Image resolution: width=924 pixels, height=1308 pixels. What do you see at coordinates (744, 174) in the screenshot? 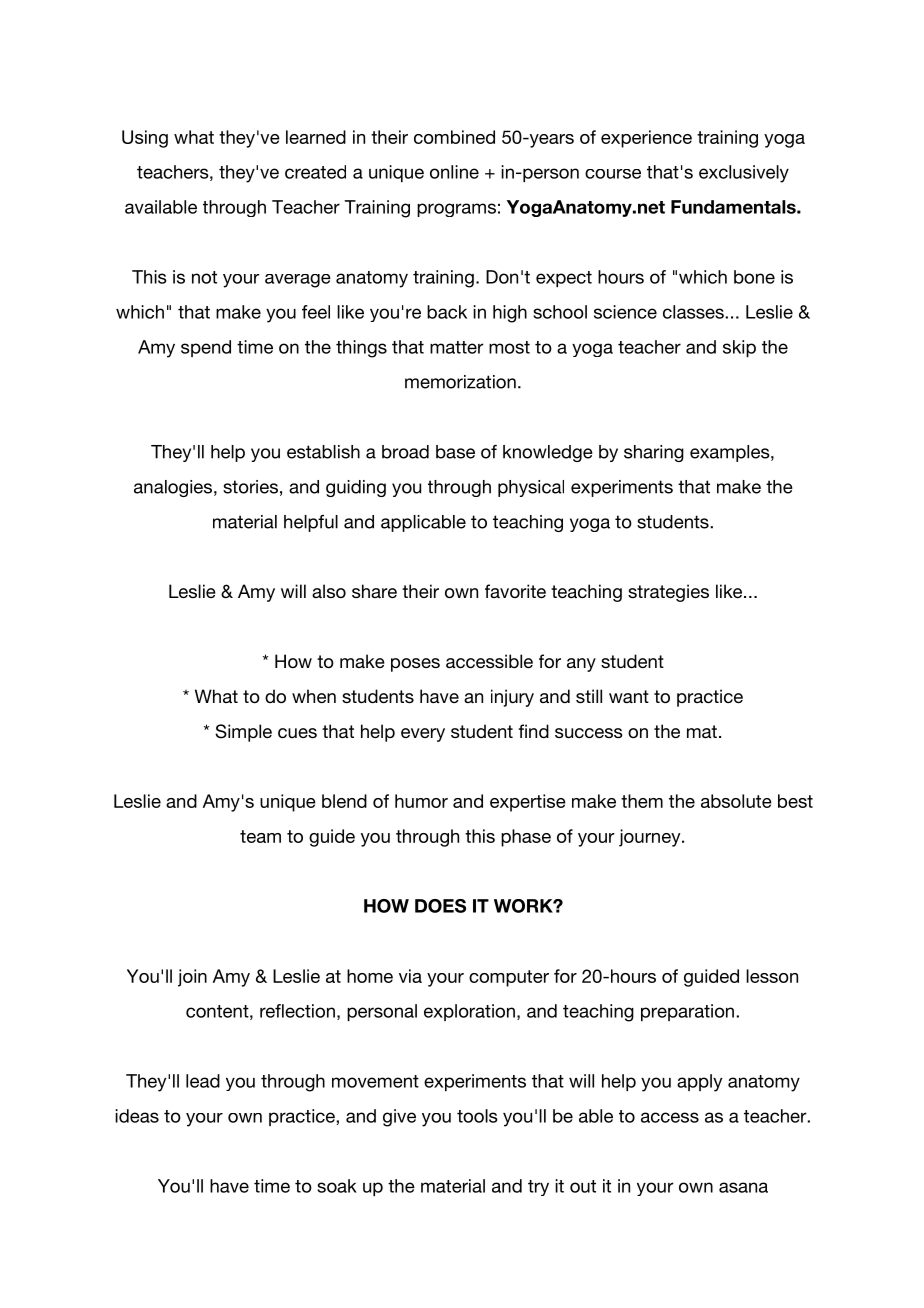
I see `exclusively` at bounding box center [744, 174].
